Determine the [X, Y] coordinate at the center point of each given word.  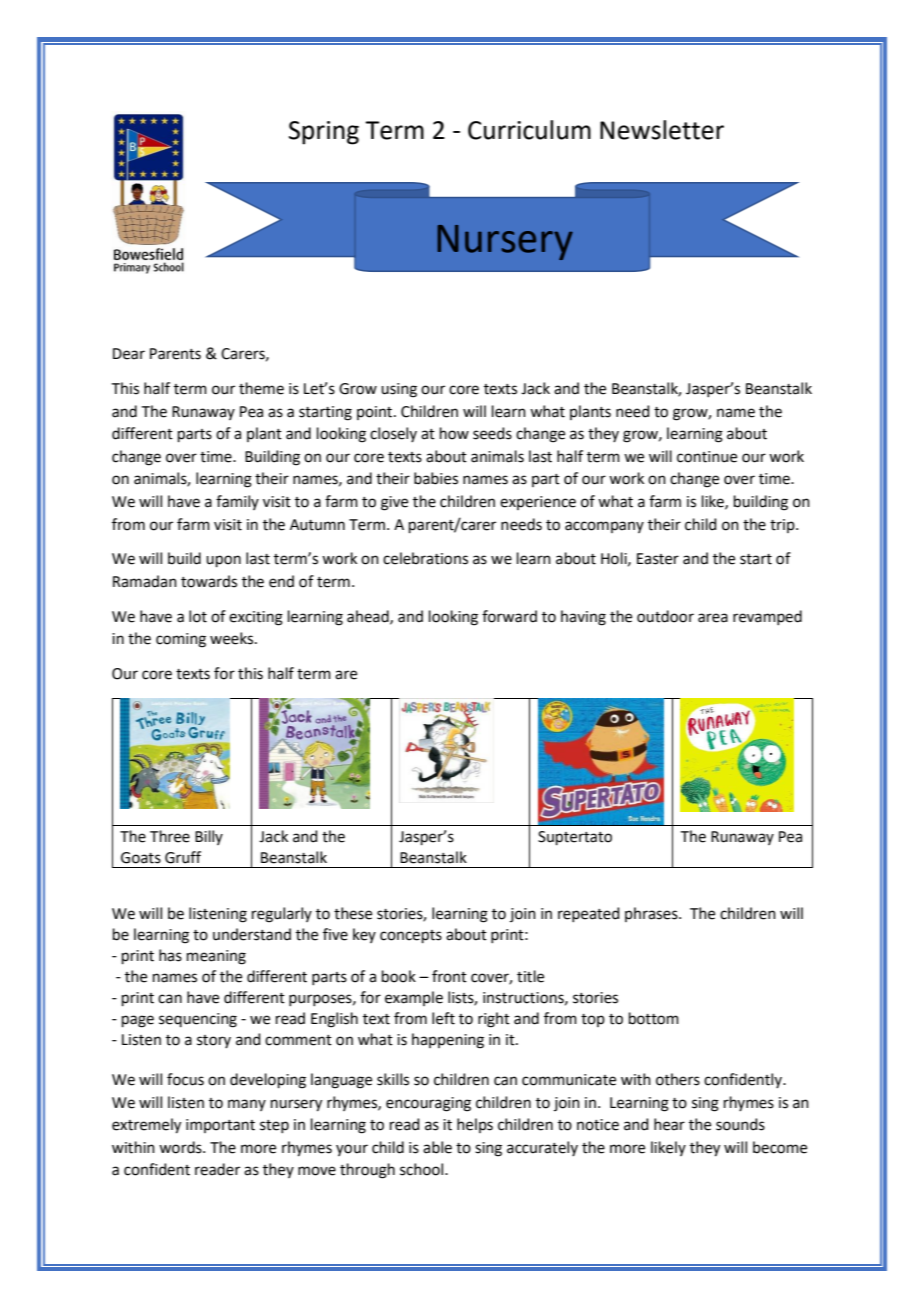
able [437, 1147]
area [713, 618]
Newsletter [662, 130]
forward [509, 616]
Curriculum [529, 130]
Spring [324, 133]
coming [181, 640]
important [220, 1126]
